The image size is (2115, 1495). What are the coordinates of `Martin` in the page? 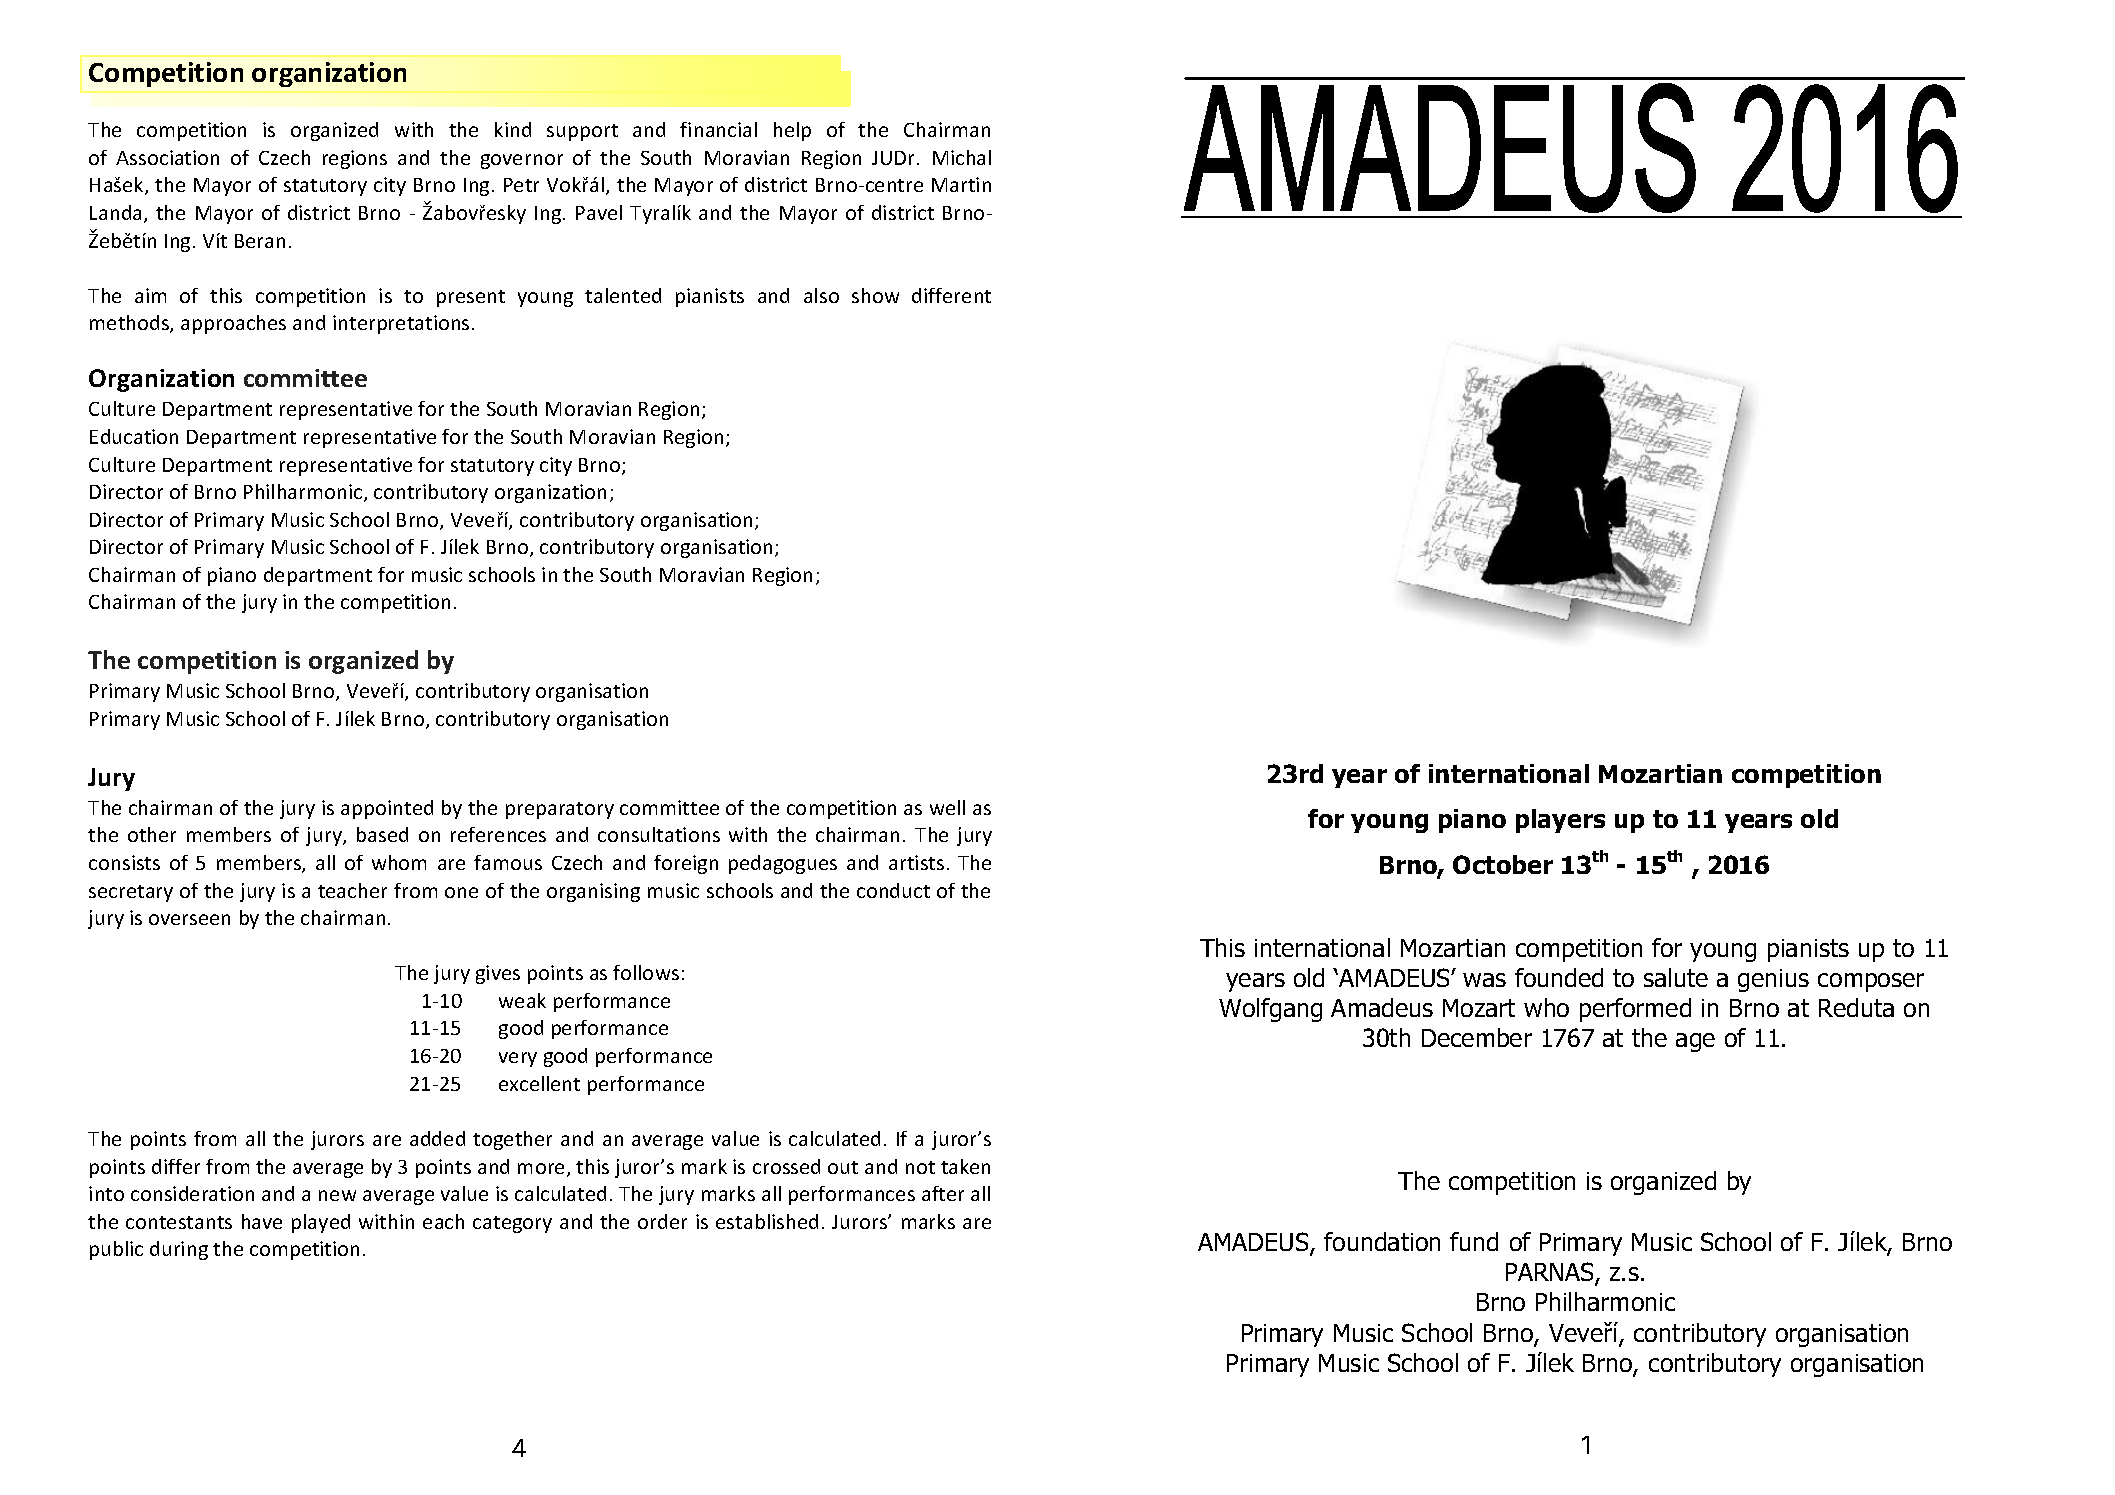 It's located at (961, 184).
